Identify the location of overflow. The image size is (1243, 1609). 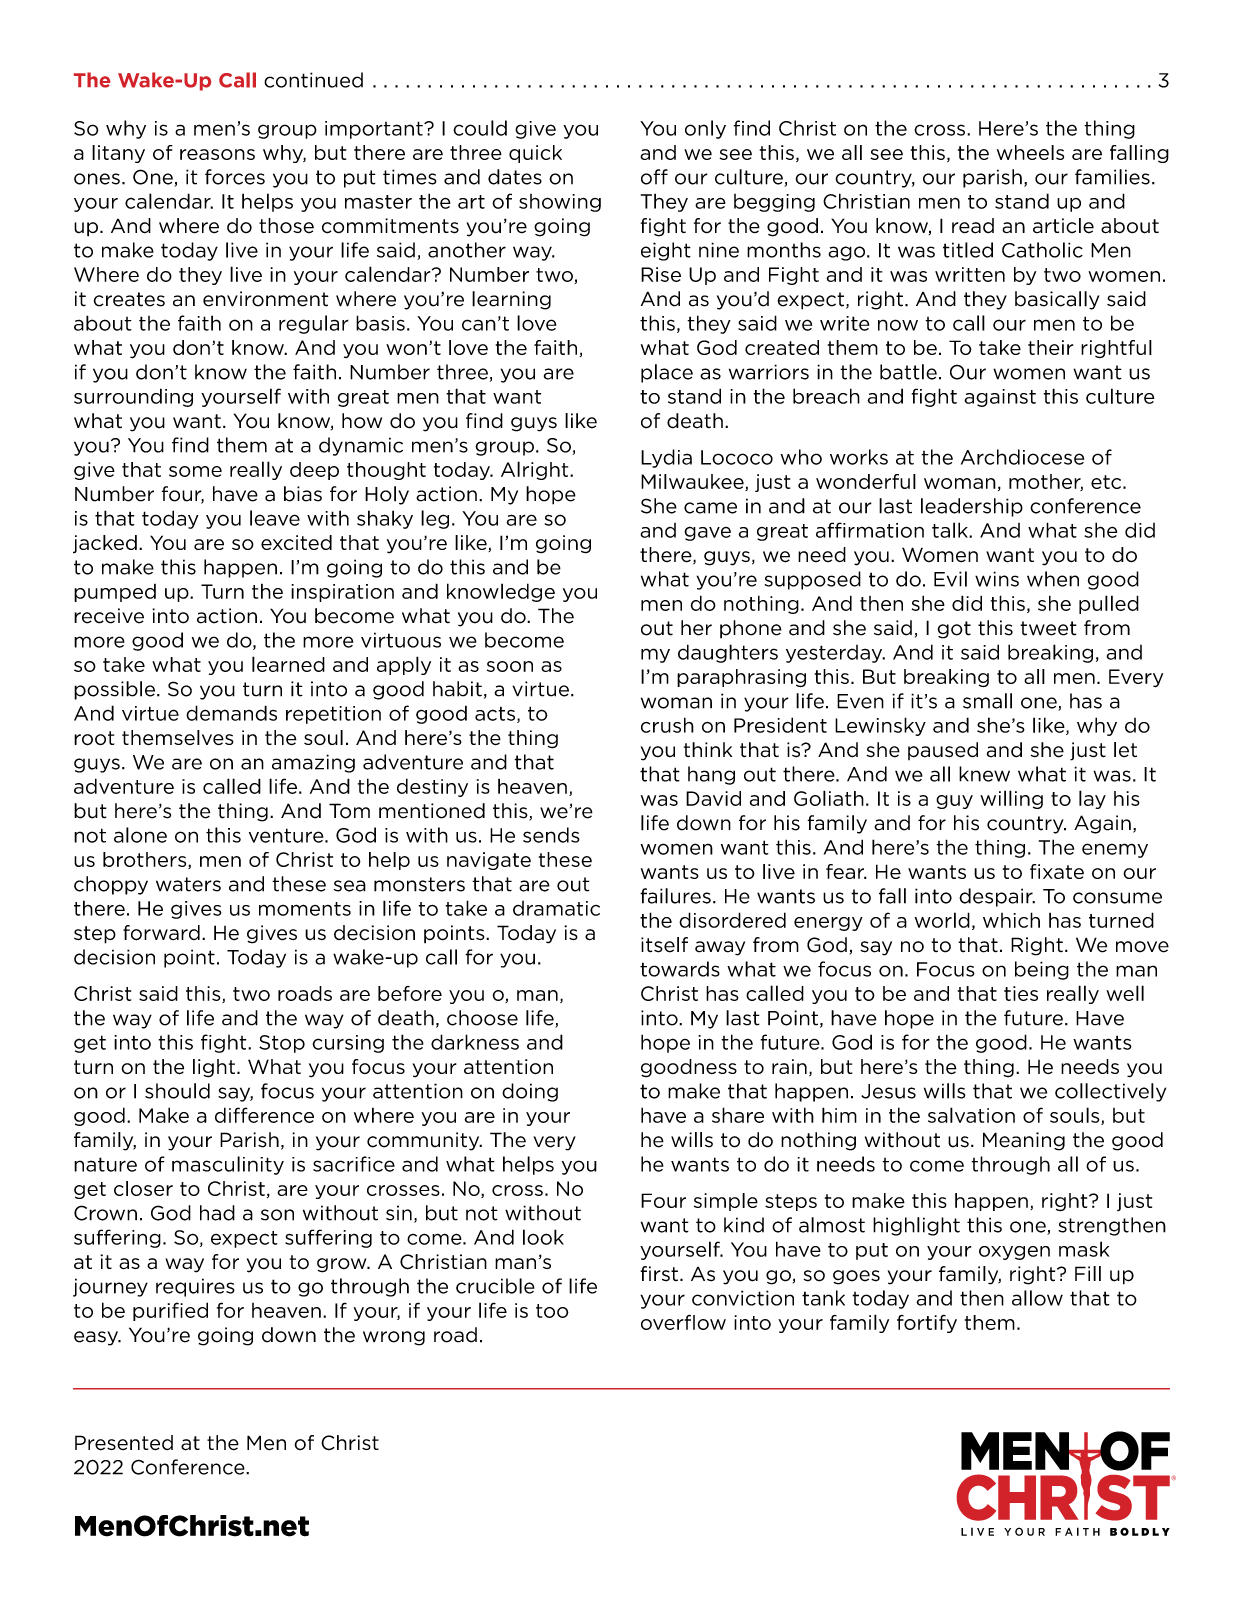
(683, 1322).
